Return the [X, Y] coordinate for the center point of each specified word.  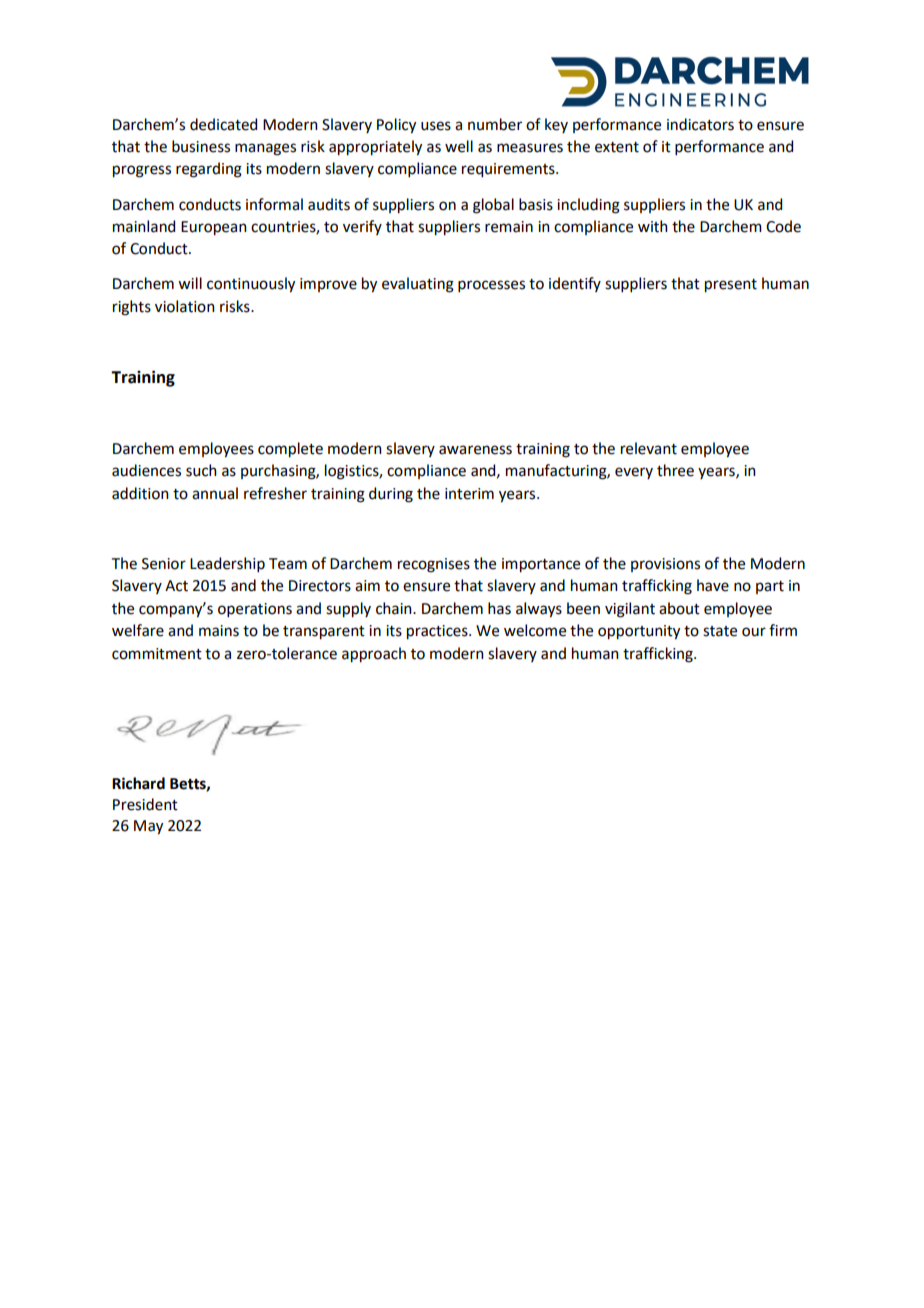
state [720, 631]
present [731, 286]
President [145, 804]
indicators [700, 124]
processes [491, 286]
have [713, 585]
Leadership [227, 564]
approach [374, 655]
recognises [434, 565]
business [201, 146]
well [459, 146]
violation [185, 306]
